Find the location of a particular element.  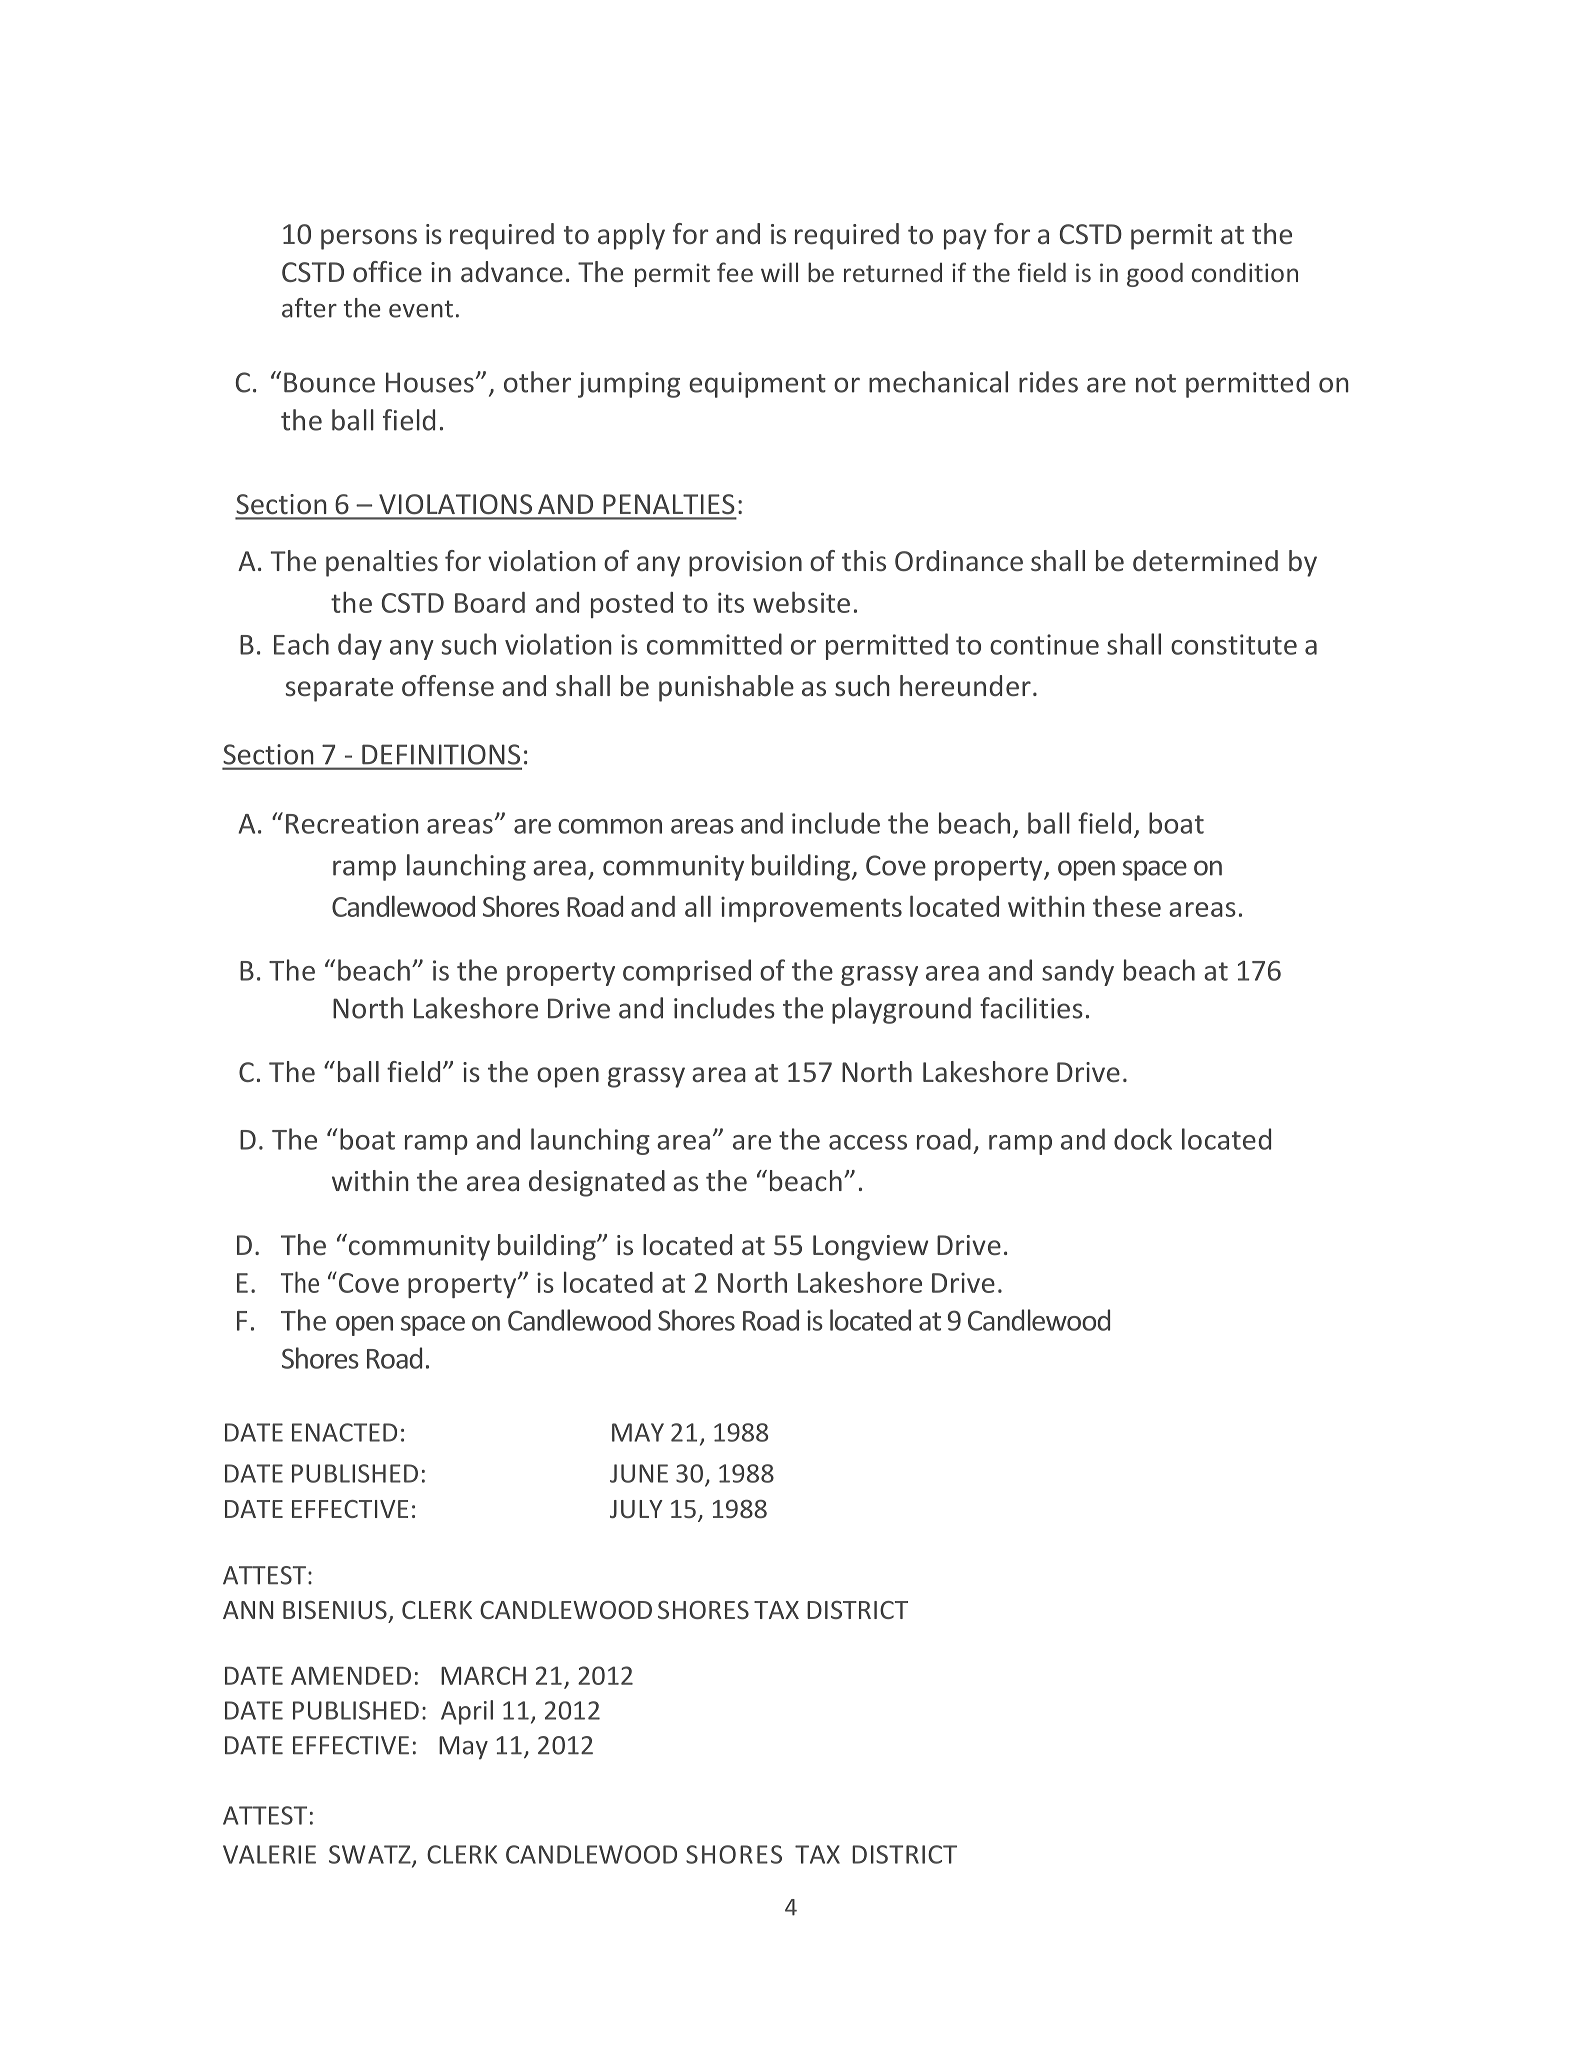

VALERIE is located at coordinates (269, 1854).
